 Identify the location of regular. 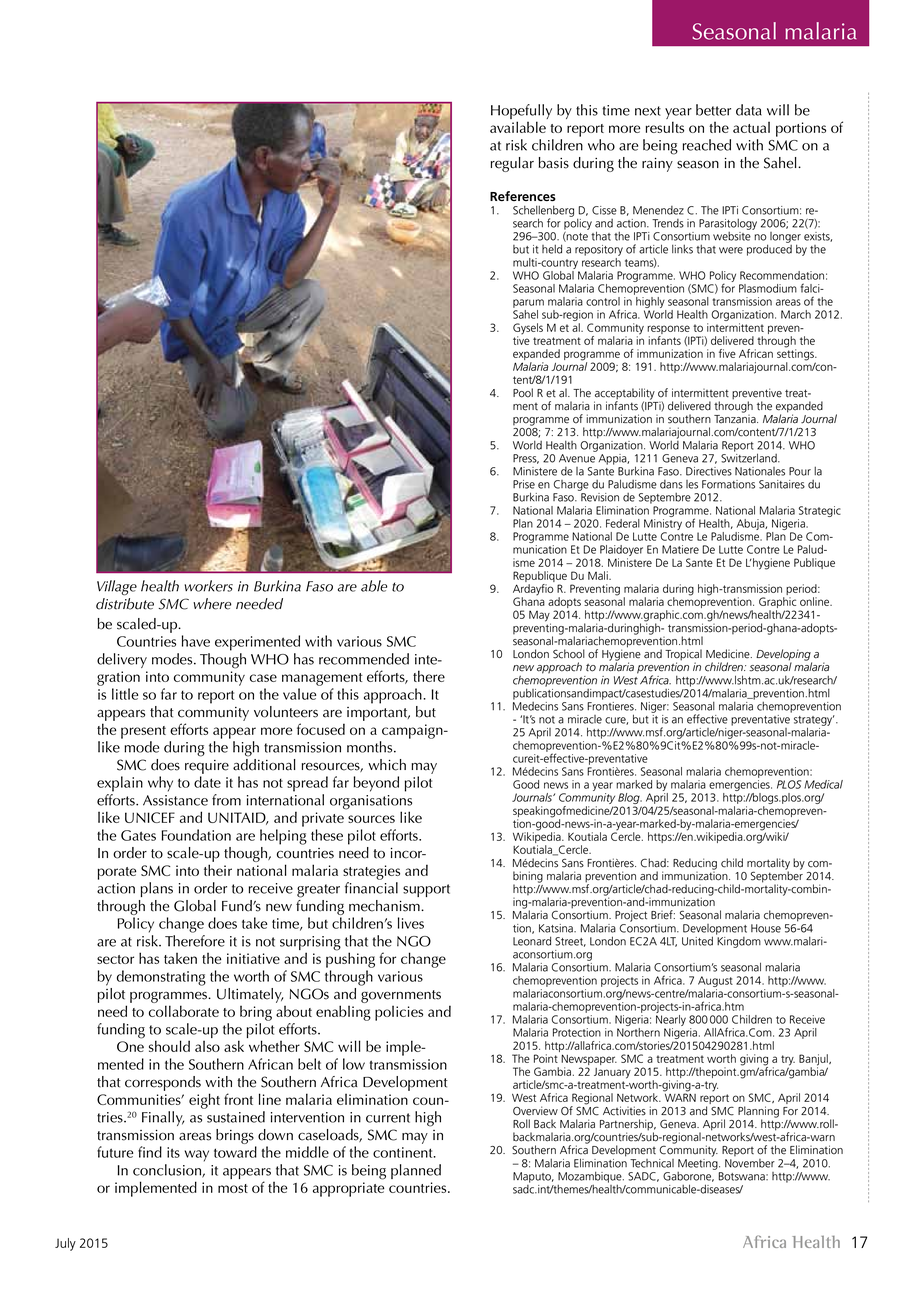
(512, 164).
